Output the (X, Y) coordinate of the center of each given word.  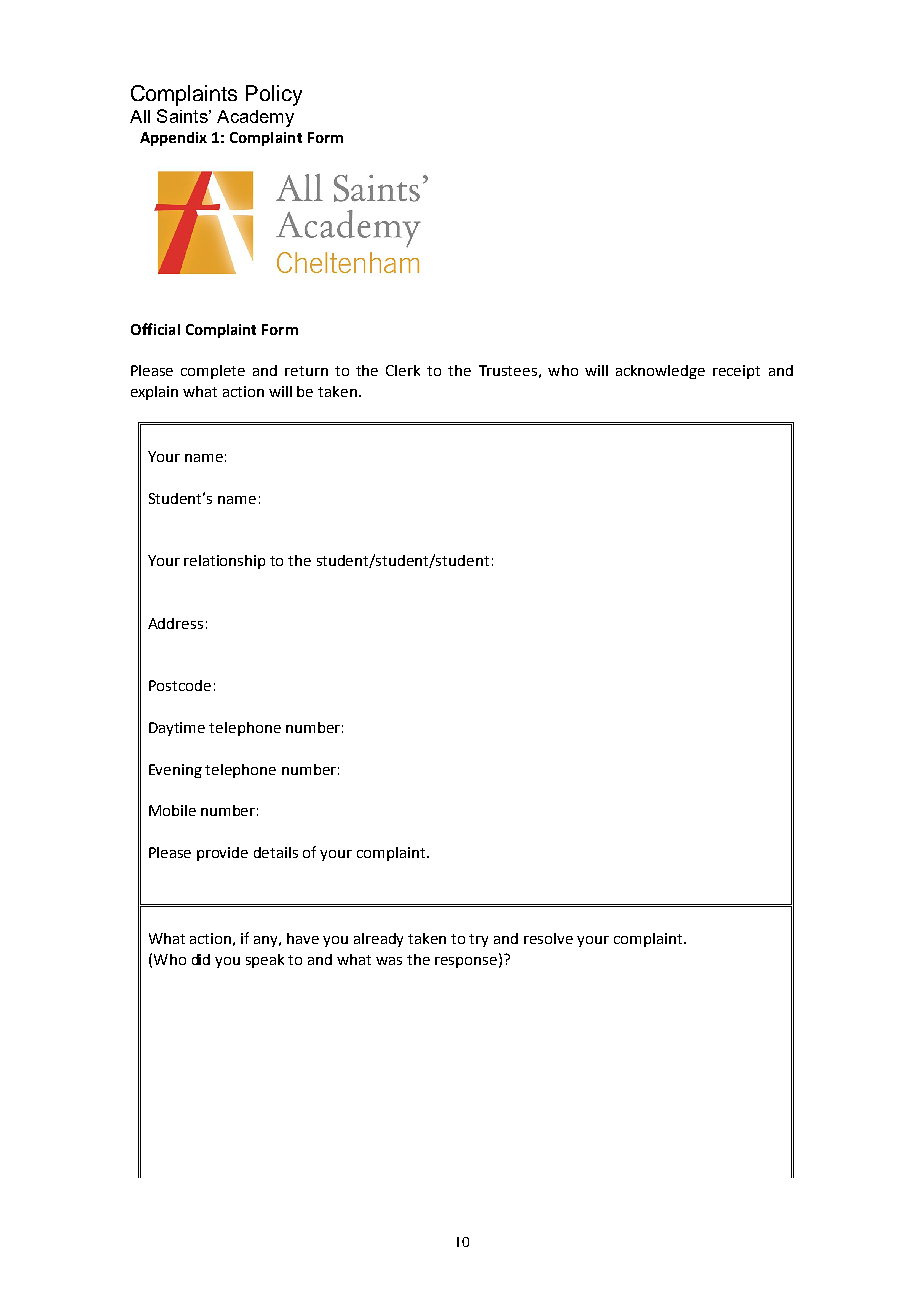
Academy (255, 118)
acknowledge (660, 372)
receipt (736, 372)
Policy (274, 95)
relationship (224, 562)
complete (213, 372)
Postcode (180, 685)
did (201, 959)
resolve (548, 938)
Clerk (403, 370)
